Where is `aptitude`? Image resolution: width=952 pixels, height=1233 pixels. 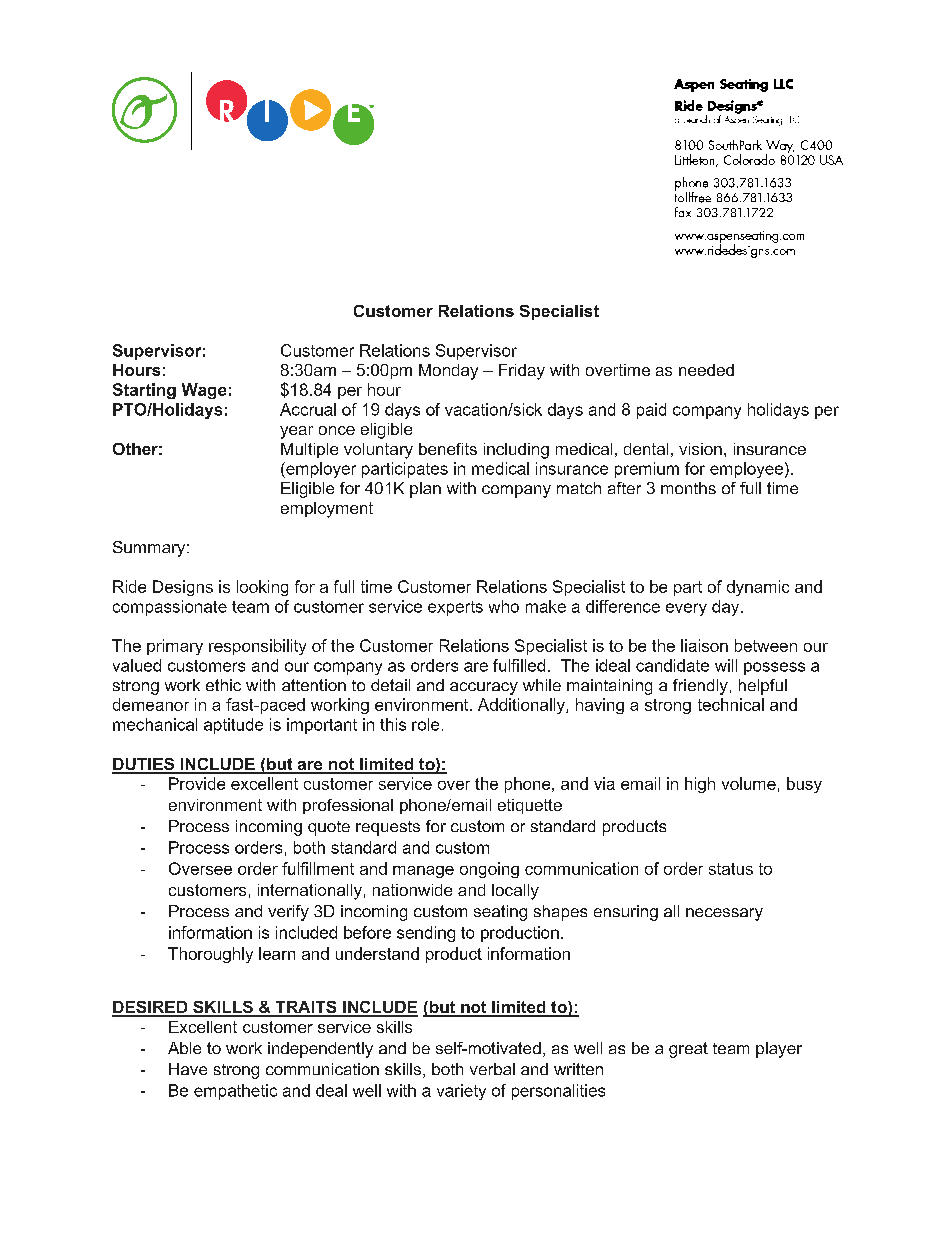 aptitude is located at coordinates (233, 726).
